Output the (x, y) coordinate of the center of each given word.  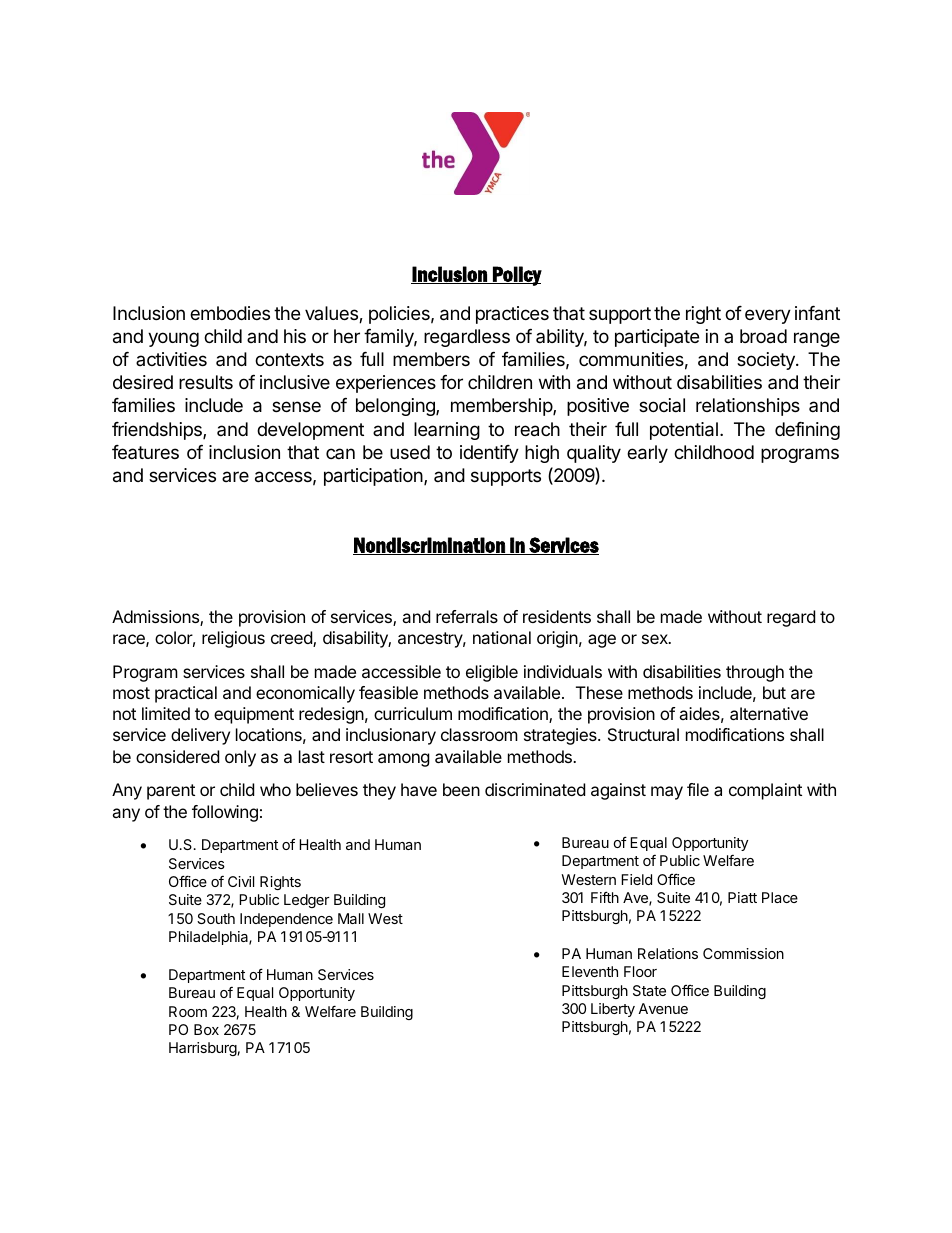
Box (206, 1029)
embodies (230, 313)
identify (489, 454)
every (768, 316)
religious (233, 639)
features (145, 452)
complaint (765, 791)
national (502, 637)
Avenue (663, 1008)
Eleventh (590, 971)
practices (512, 315)
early (647, 454)
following (225, 813)
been (461, 789)
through (755, 673)
